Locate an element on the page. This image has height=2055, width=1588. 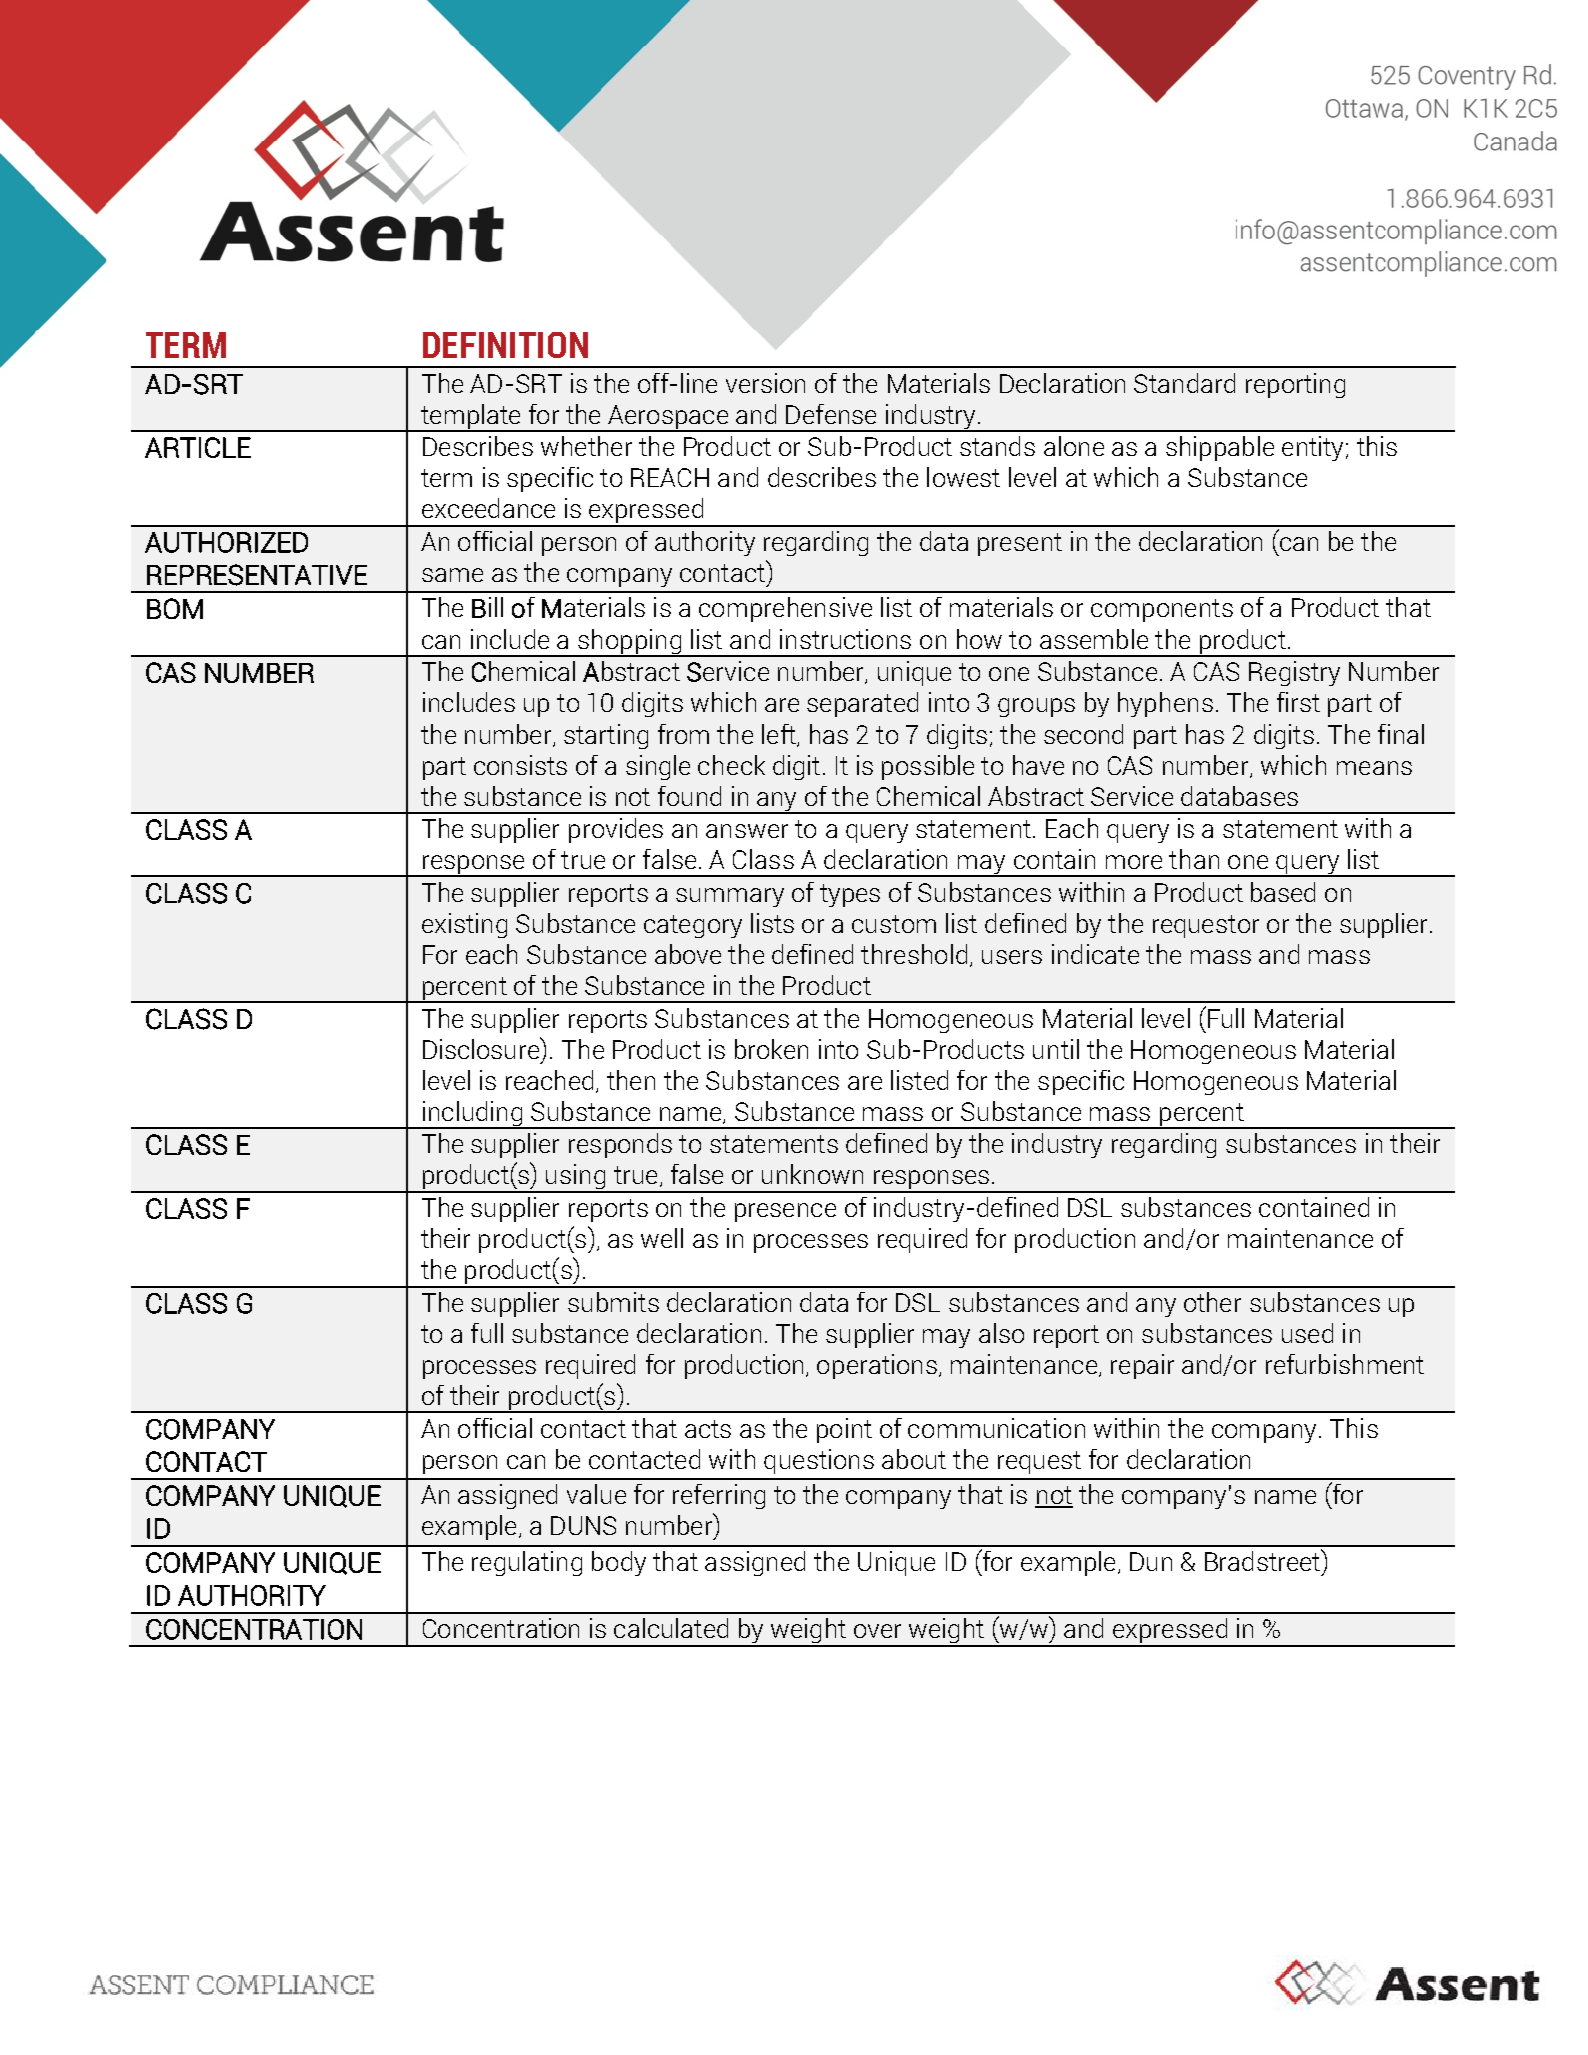
broken is located at coordinates (771, 1049).
